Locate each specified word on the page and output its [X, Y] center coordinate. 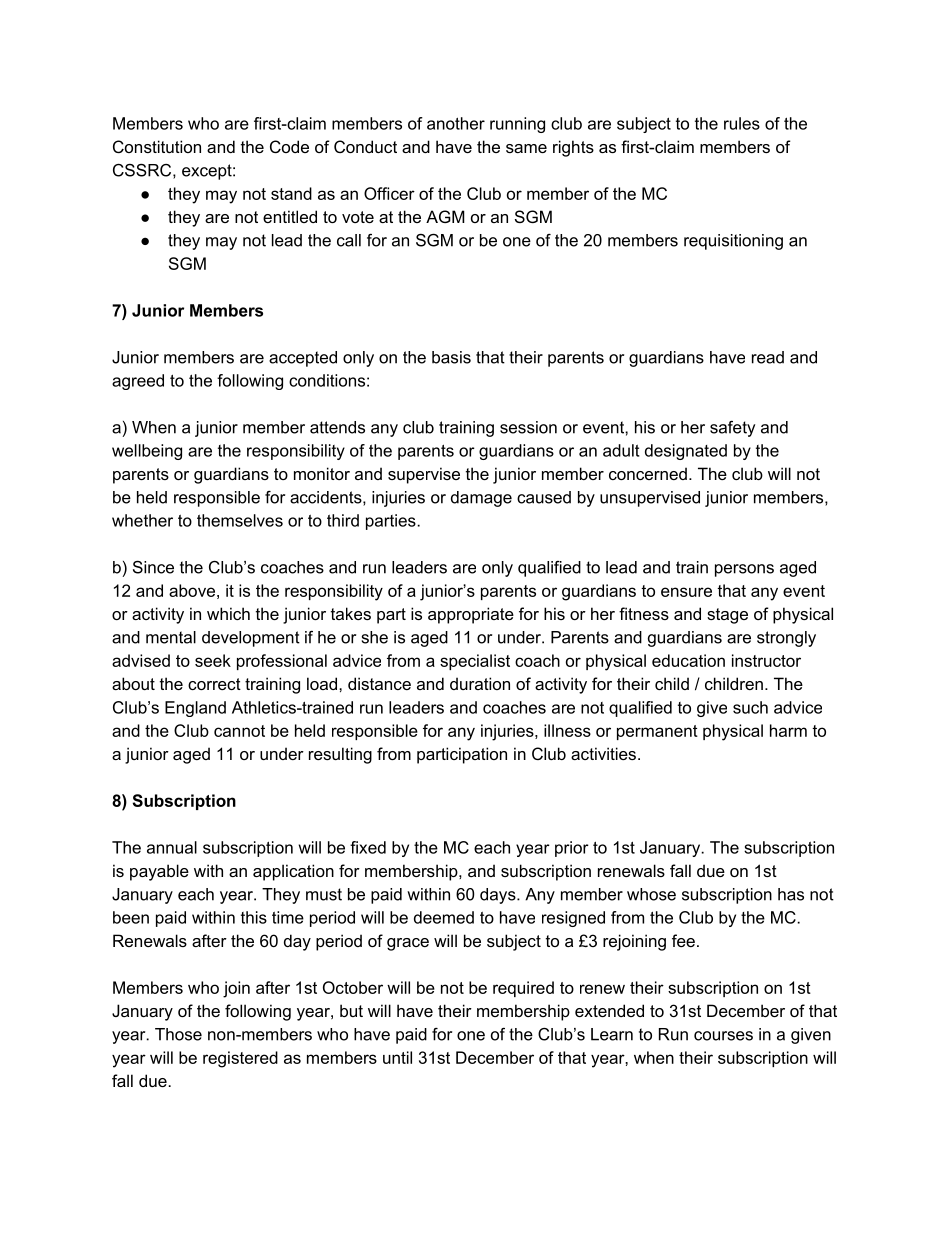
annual [172, 847]
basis [451, 357]
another [456, 123]
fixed [368, 847]
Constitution [157, 146]
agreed [138, 382]
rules [742, 123]
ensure [686, 592]
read [768, 357]
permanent [657, 732]
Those [178, 1034]
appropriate [471, 615]
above [192, 590]
